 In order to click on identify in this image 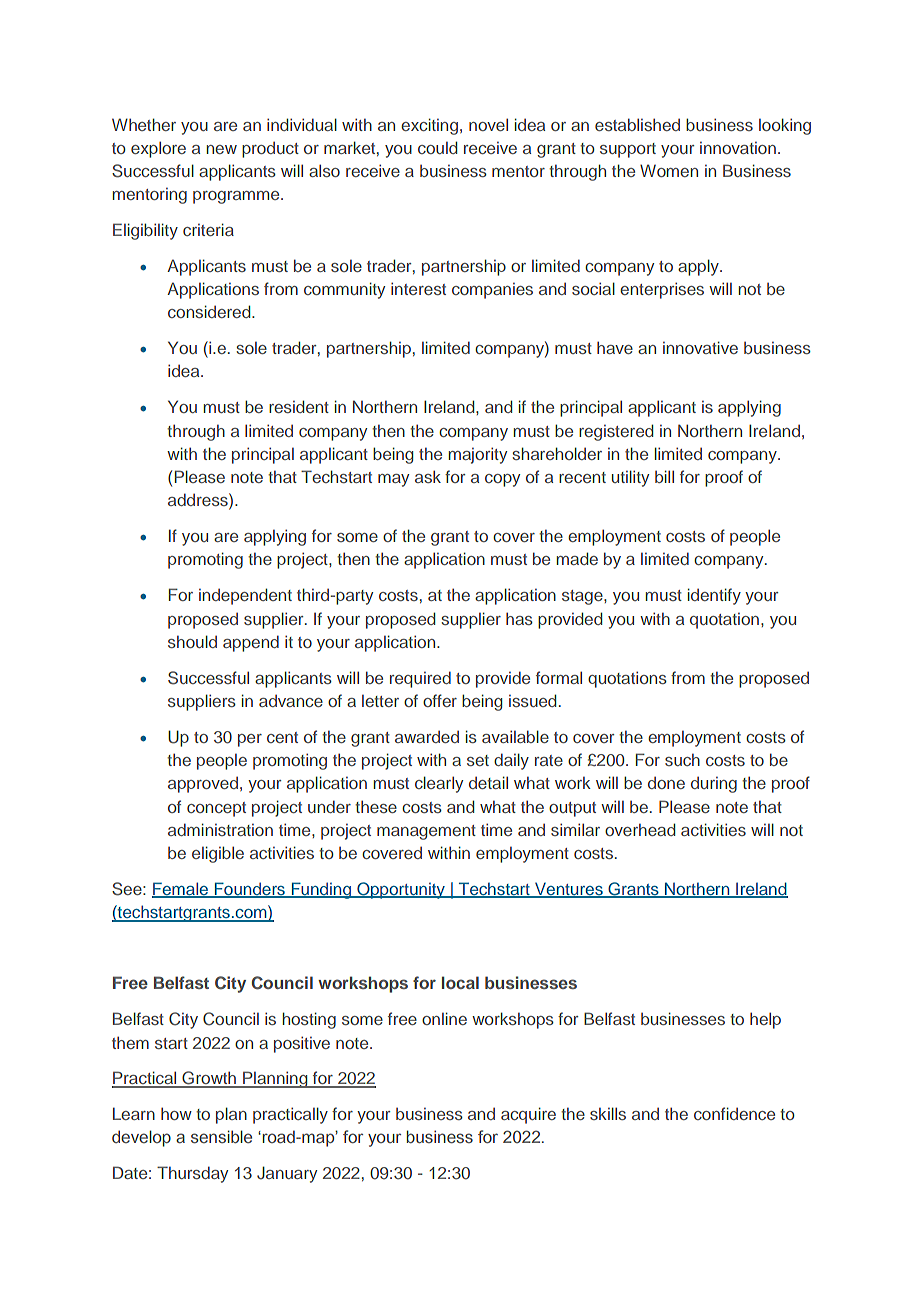, I will do `click(714, 596)`.
